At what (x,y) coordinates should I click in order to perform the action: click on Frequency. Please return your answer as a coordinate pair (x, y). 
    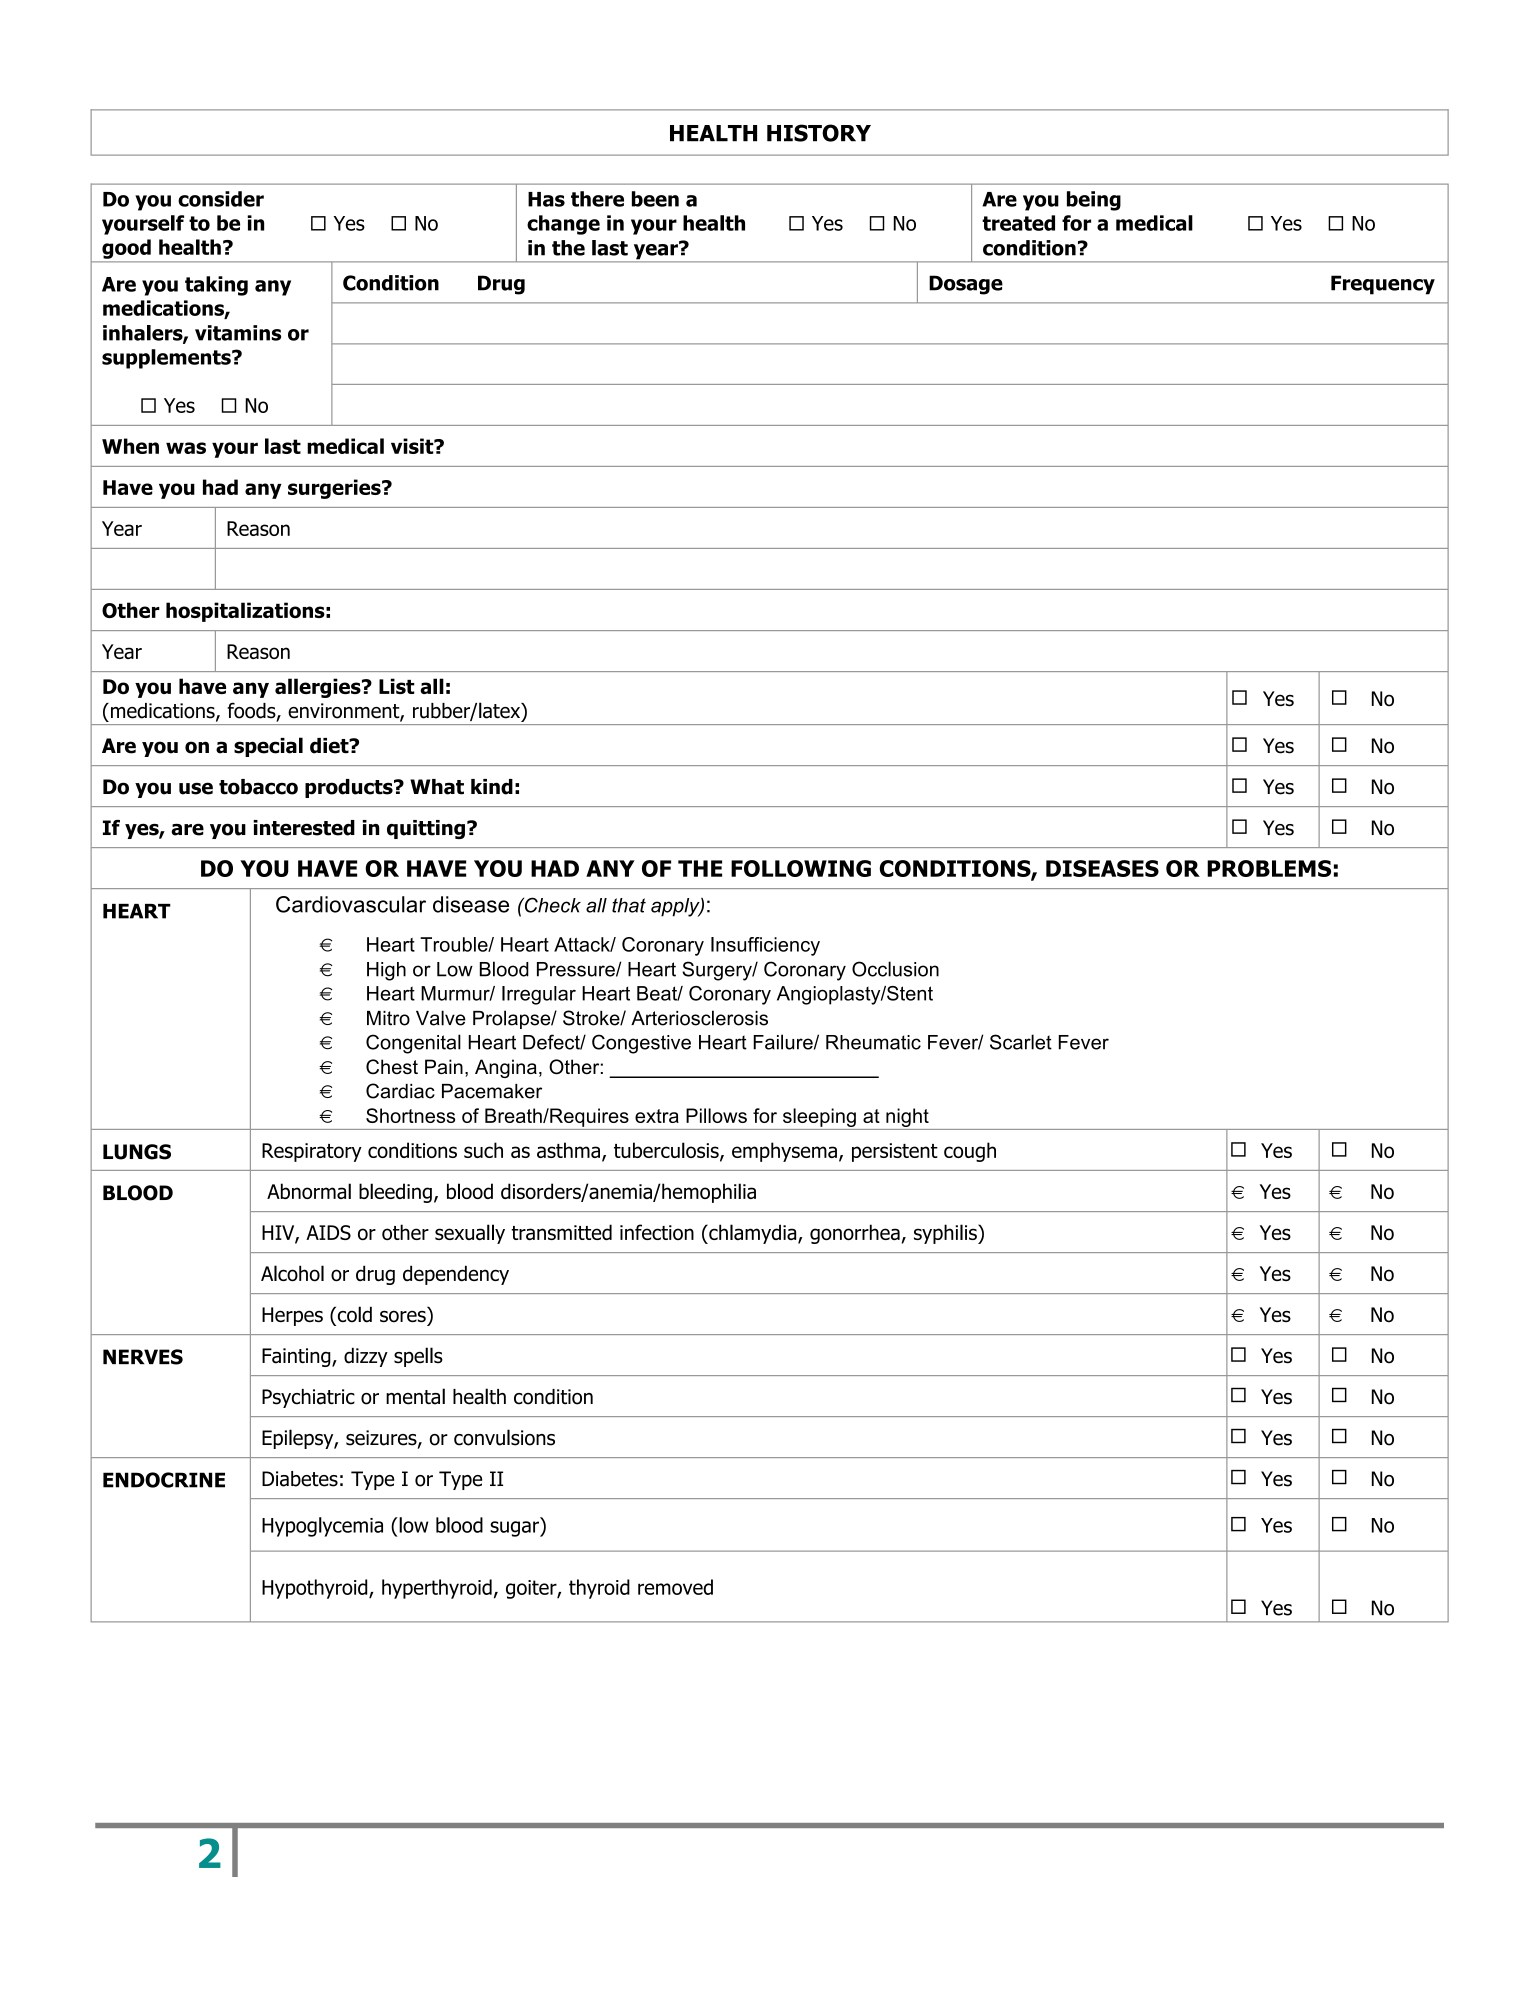
    Looking at the image, I should click on (1383, 285).
